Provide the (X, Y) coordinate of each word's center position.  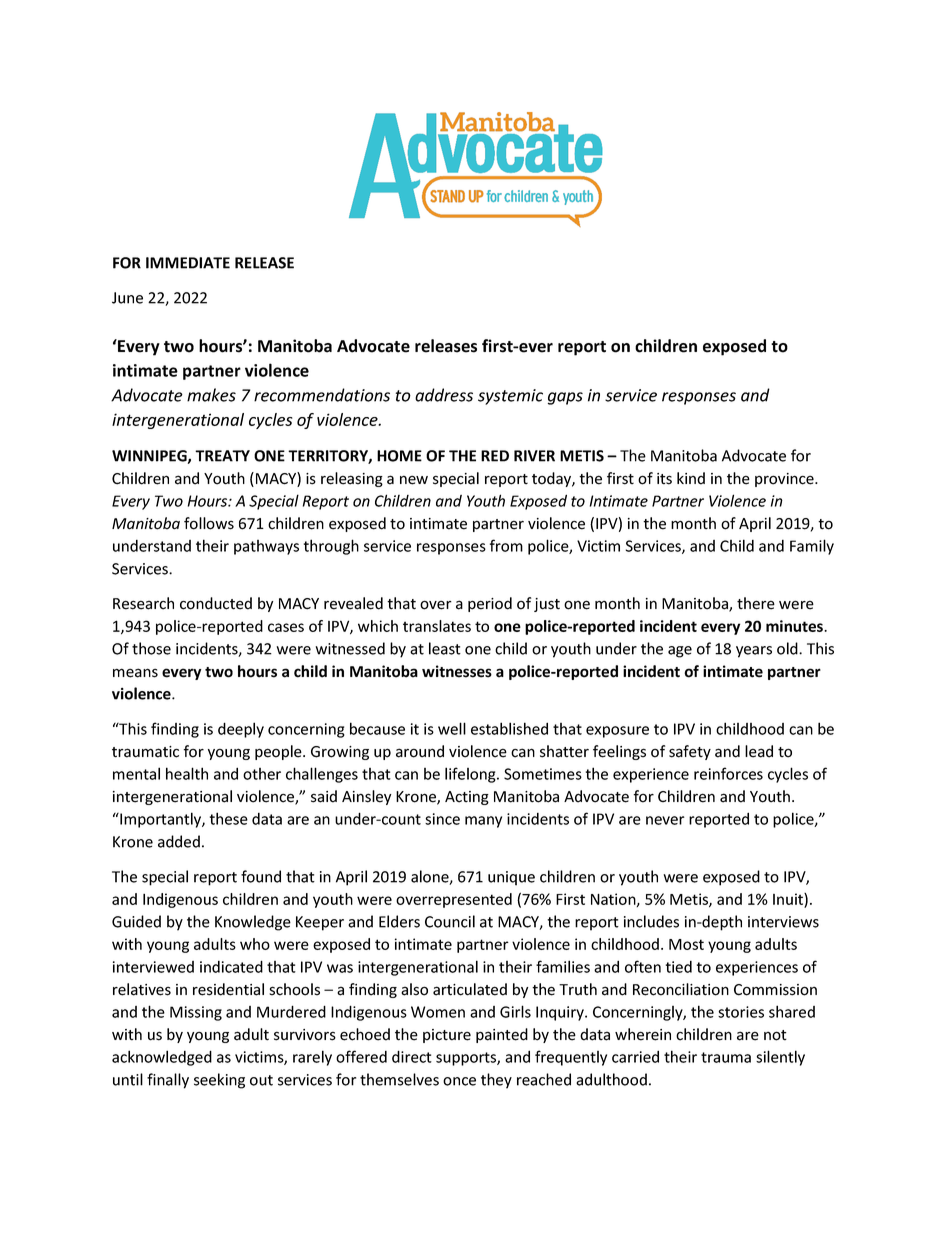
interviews (783, 922)
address (444, 395)
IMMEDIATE (188, 263)
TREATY (222, 456)
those (151, 648)
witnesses (457, 671)
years (754, 652)
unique (511, 878)
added (179, 841)
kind (691, 478)
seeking (219, 1081)
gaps (565, 398)
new (414, 480)
